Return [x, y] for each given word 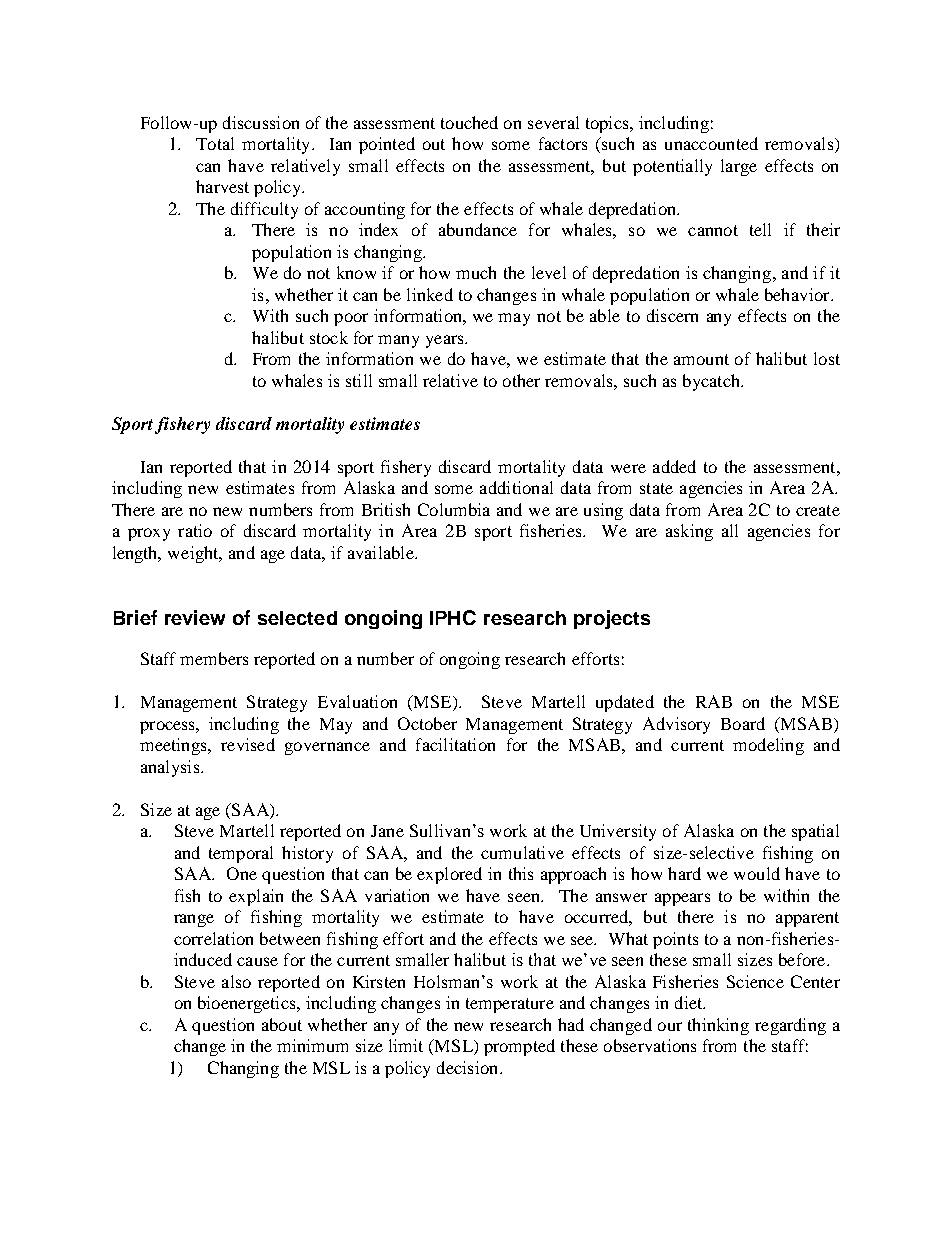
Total [215, 143]
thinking [718, 1026]
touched [469, 122]
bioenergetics [248, 1004]
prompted [519, 1047]
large [739, 167]
